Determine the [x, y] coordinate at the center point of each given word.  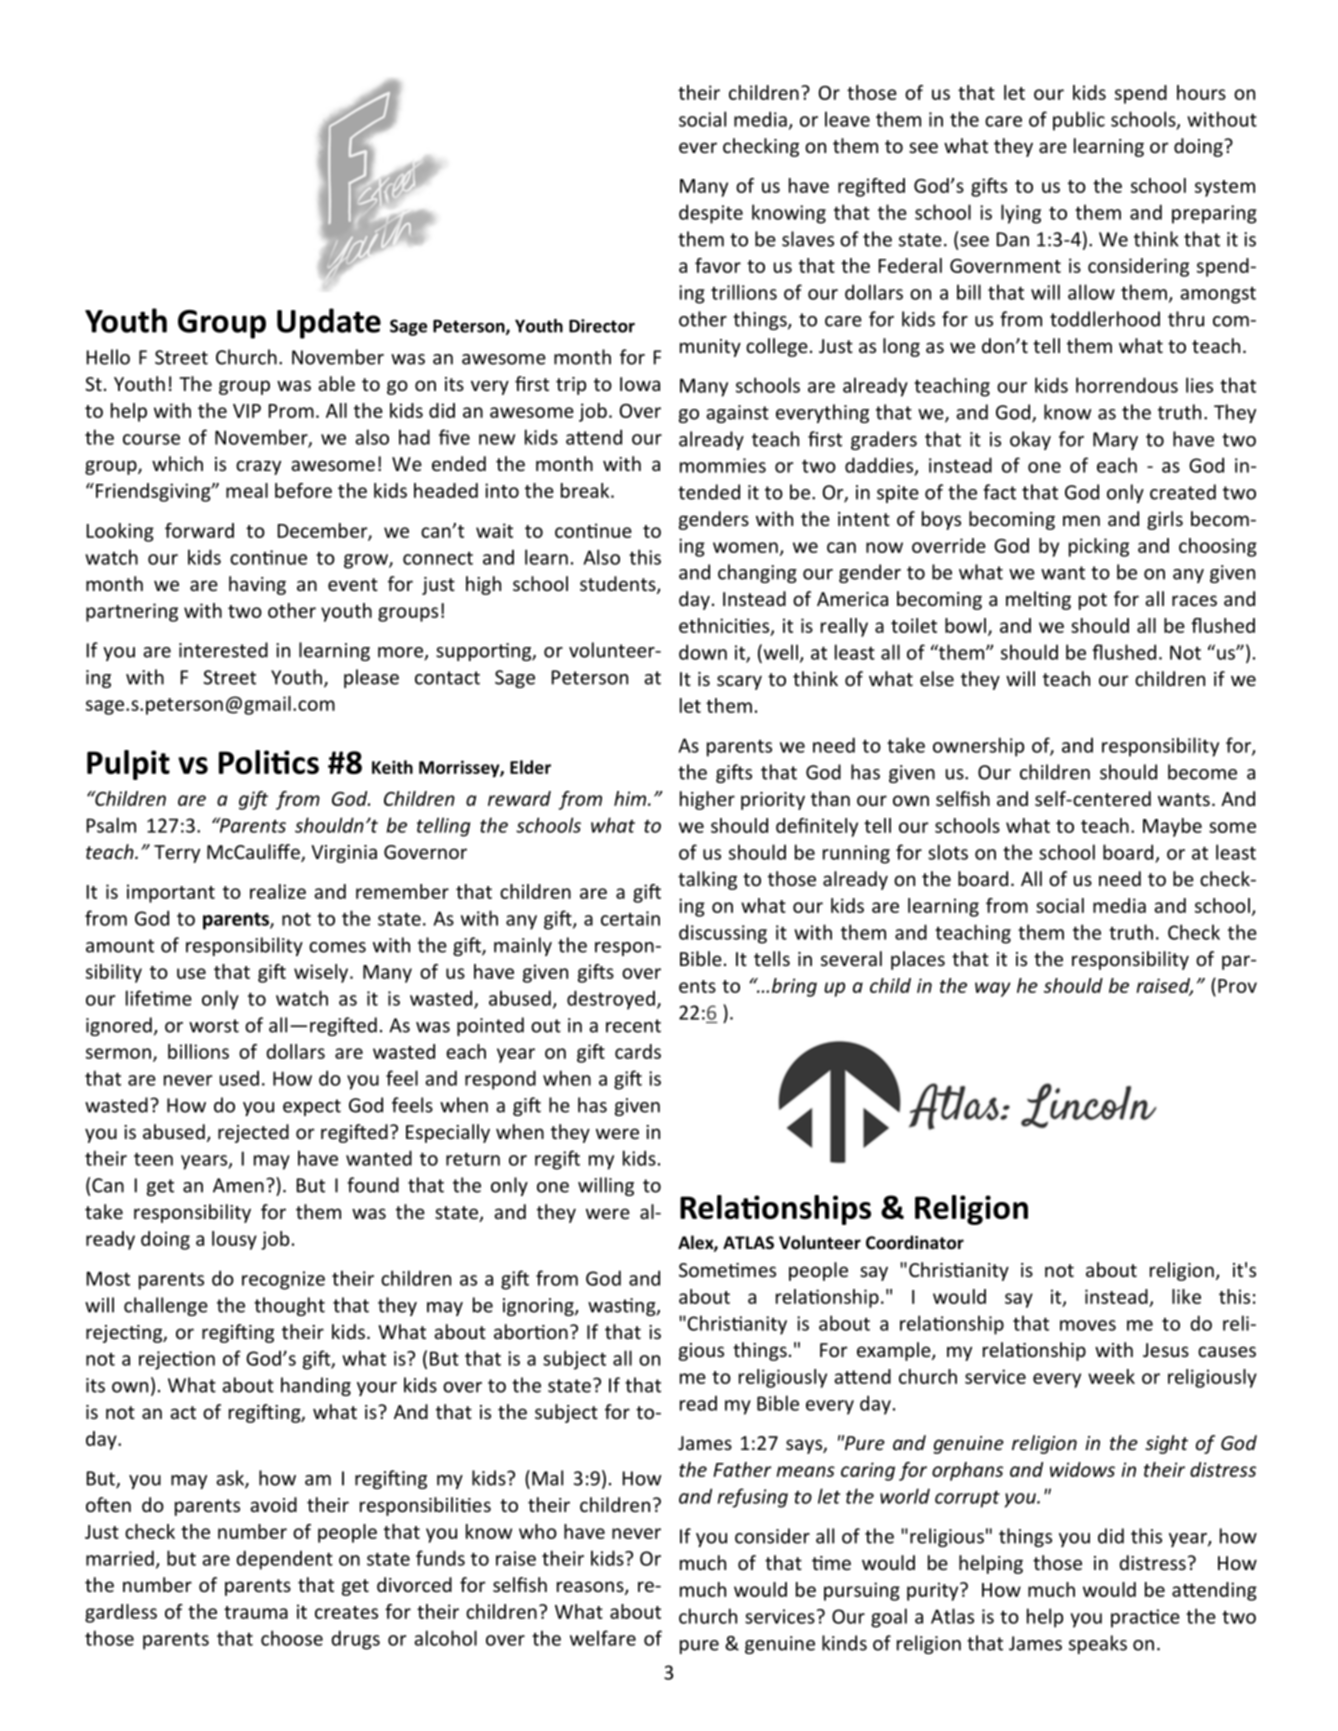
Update [329, 323]
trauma [256, 1612]
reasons [591, 1588]
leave [847, 119]
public [1079, 121]
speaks [1098, 1644]
